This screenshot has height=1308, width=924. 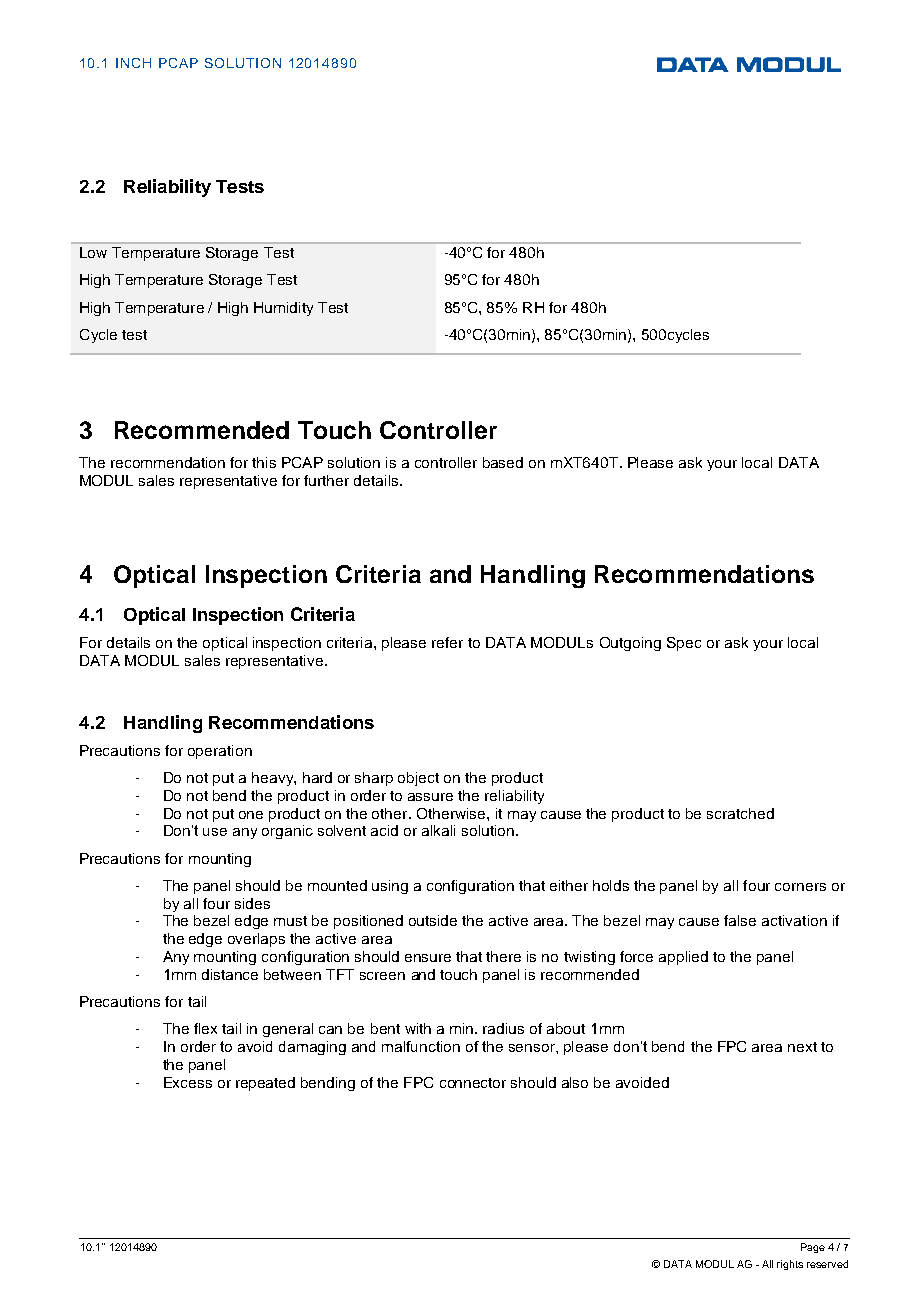 What do you see at coordinates (133, 63) in the screenshot?
I see `INCH` at bounding box center [133, 63].
